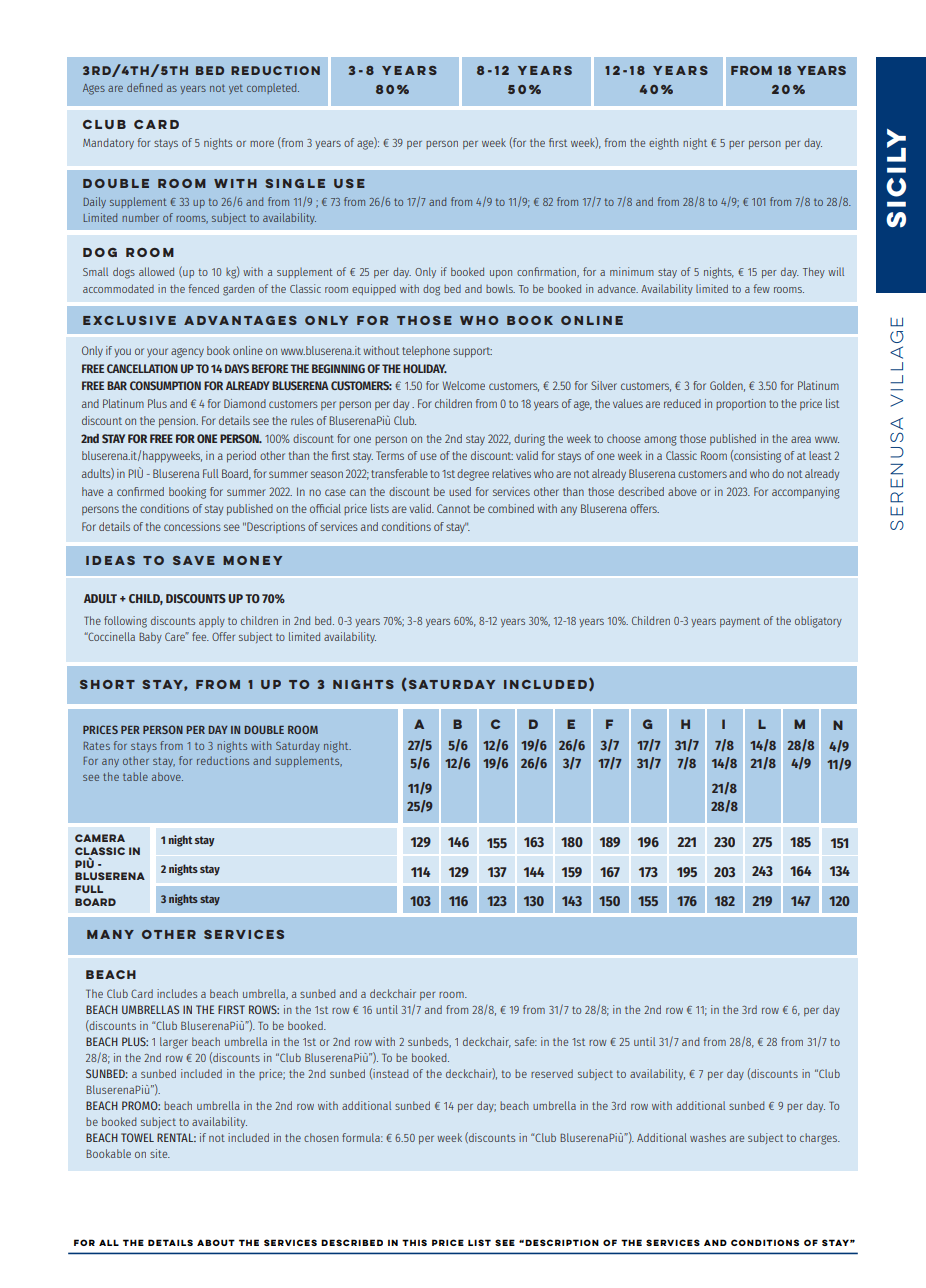  I want to click on Cannot, so click(453, 508).
